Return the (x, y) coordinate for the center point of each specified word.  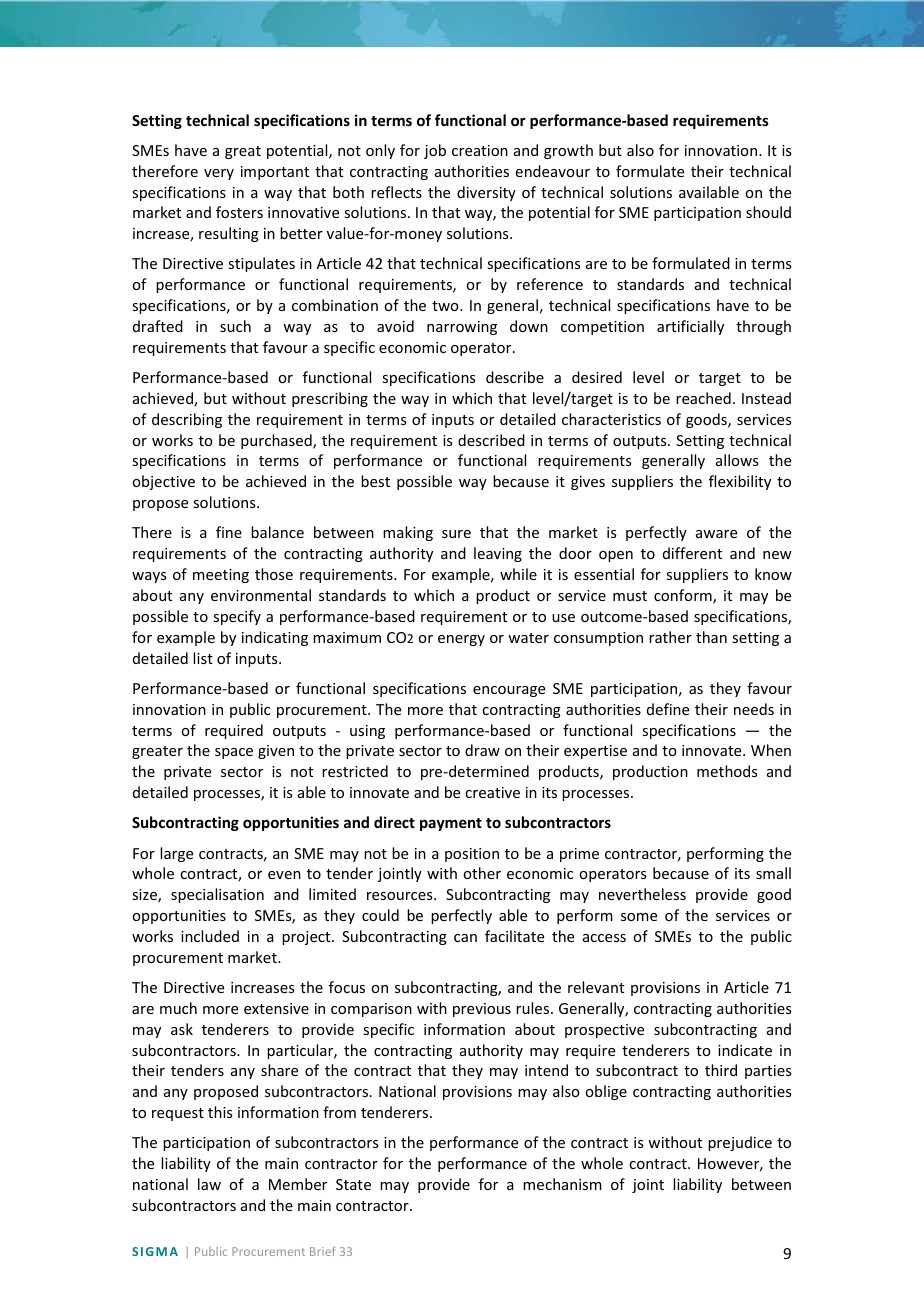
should (768, 212)
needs (754, 709)
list (203, 658)
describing (187, 420)
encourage (509, 691)
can (465, 938)
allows (737, 460)
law (209, 1184)
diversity (486, 193)
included (210, 936)
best (375, 481)
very (219, 174)
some (639, 917)
